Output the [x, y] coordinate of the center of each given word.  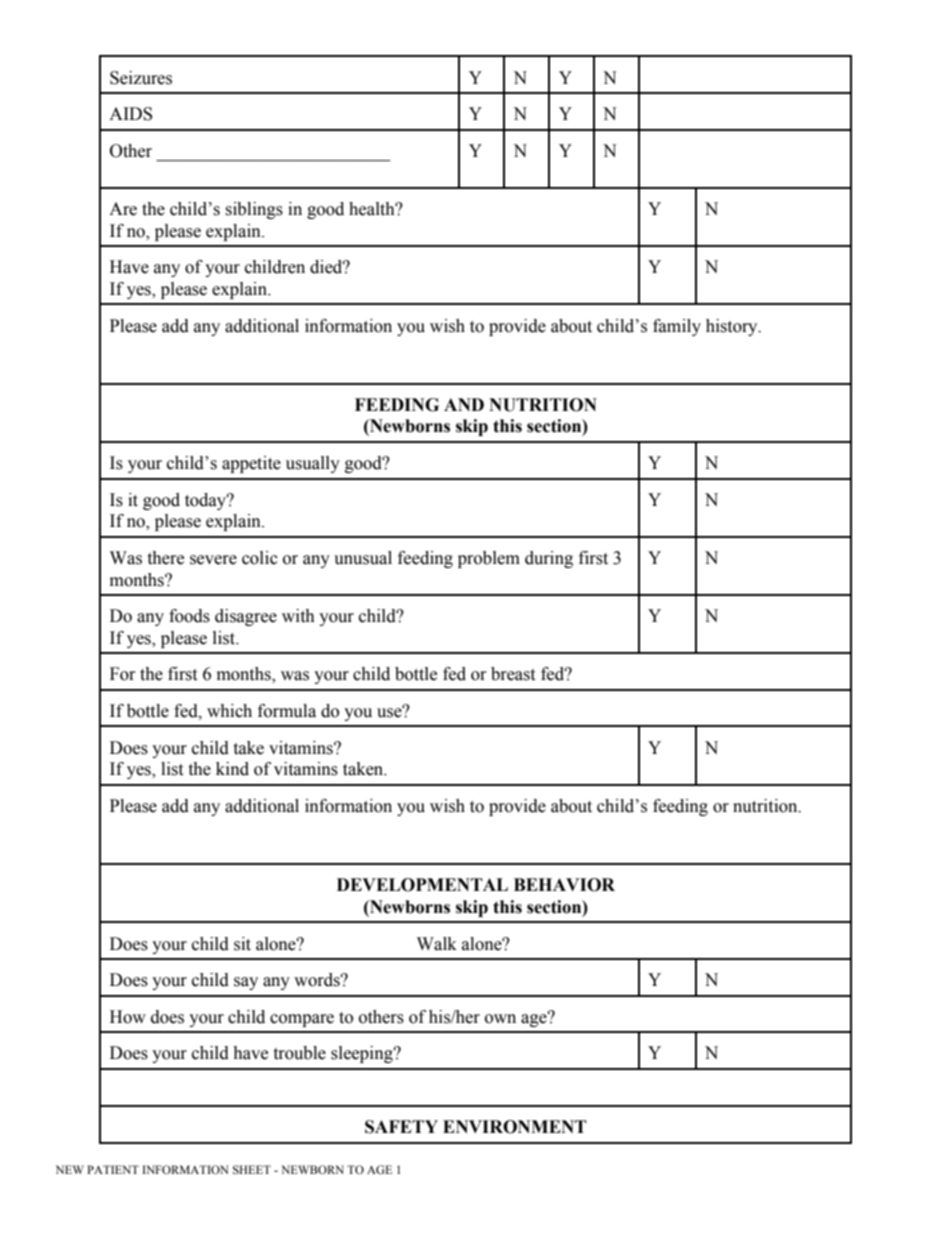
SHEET [252, 1169]
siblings [254, 210]
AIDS [130, 114]
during [549, 559]
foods [189, 616]
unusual [363, 558]
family [677, 327]
